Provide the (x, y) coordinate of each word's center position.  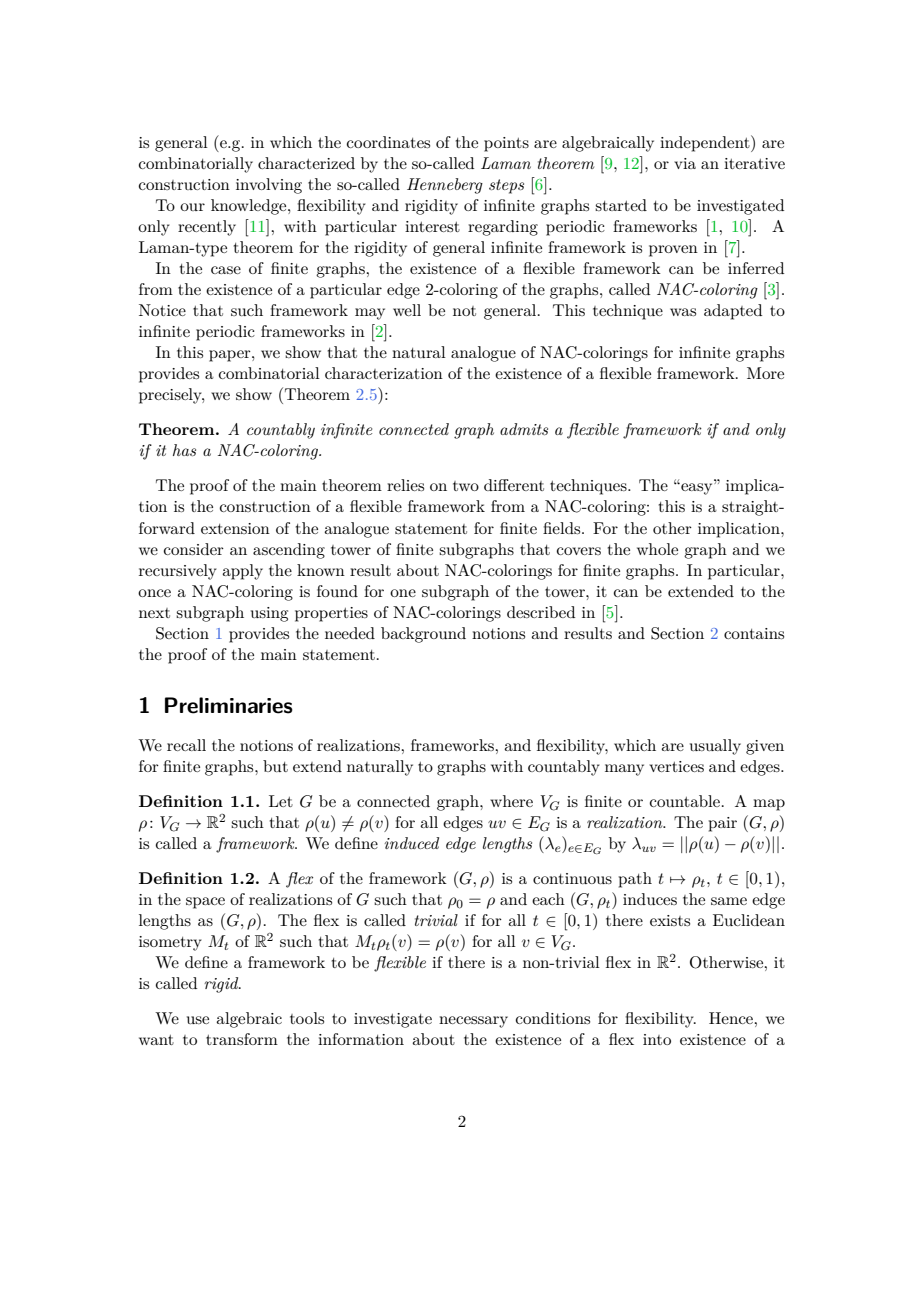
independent (706, 143)
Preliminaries (229, 705)
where (511, 801)
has (184, 450)
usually (715, 747)
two (466, 486)
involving (269, 186)
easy (697, 489)
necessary (473, 1022)
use (198, 1020)
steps (506, 186)
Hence (732, 1018)
